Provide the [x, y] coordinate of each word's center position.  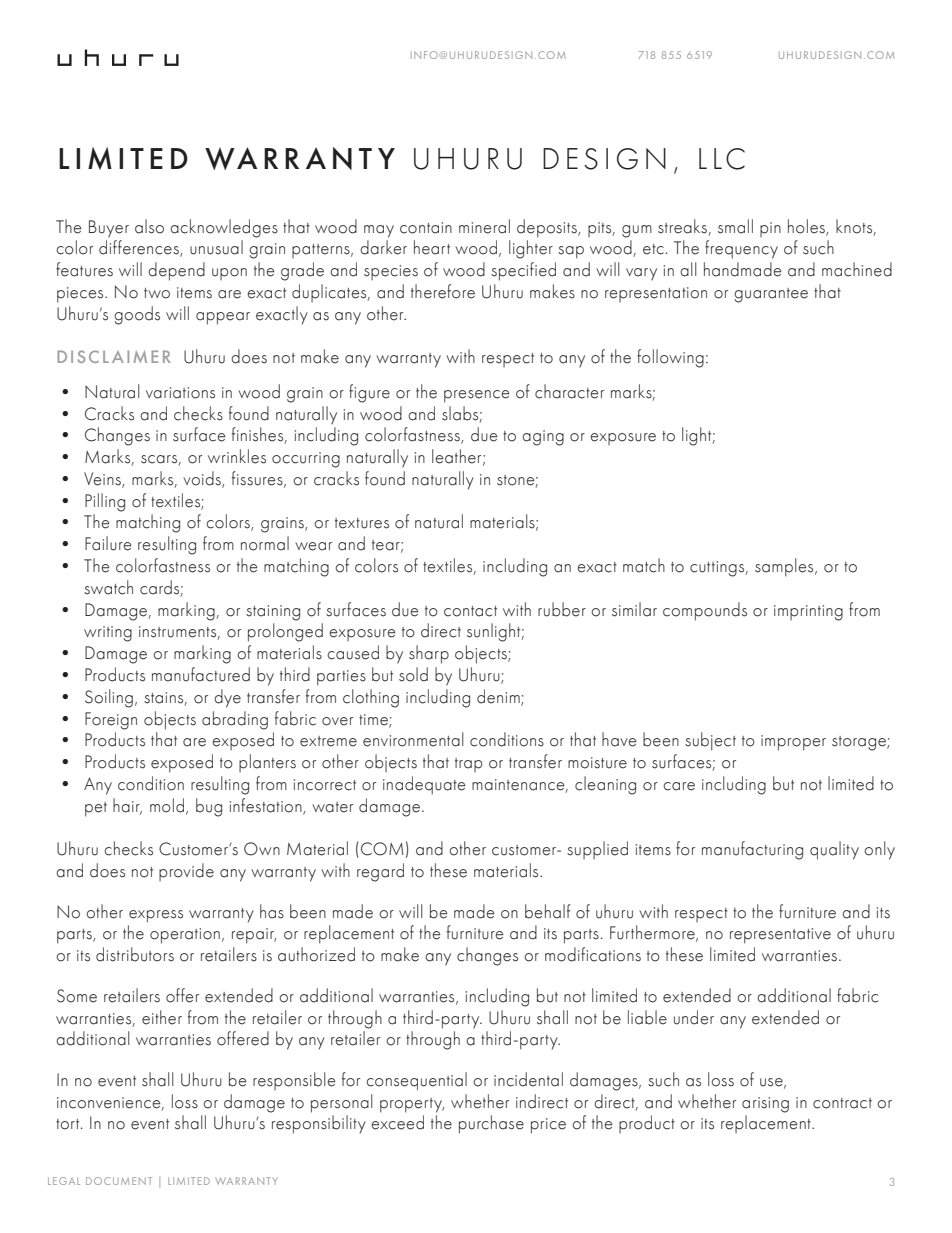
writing [108, 634]
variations [180, 393]
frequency [741, 249]
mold [167, 805]
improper [793, 743]
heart [432, 247]
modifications [593, 954]
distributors [135, 954]
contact [470, 611]
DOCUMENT [119, 1181]
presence [477, 396]
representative [780, 936]
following [670, 358]
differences [140, 248]
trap [468, 765]
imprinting [808, 613]
